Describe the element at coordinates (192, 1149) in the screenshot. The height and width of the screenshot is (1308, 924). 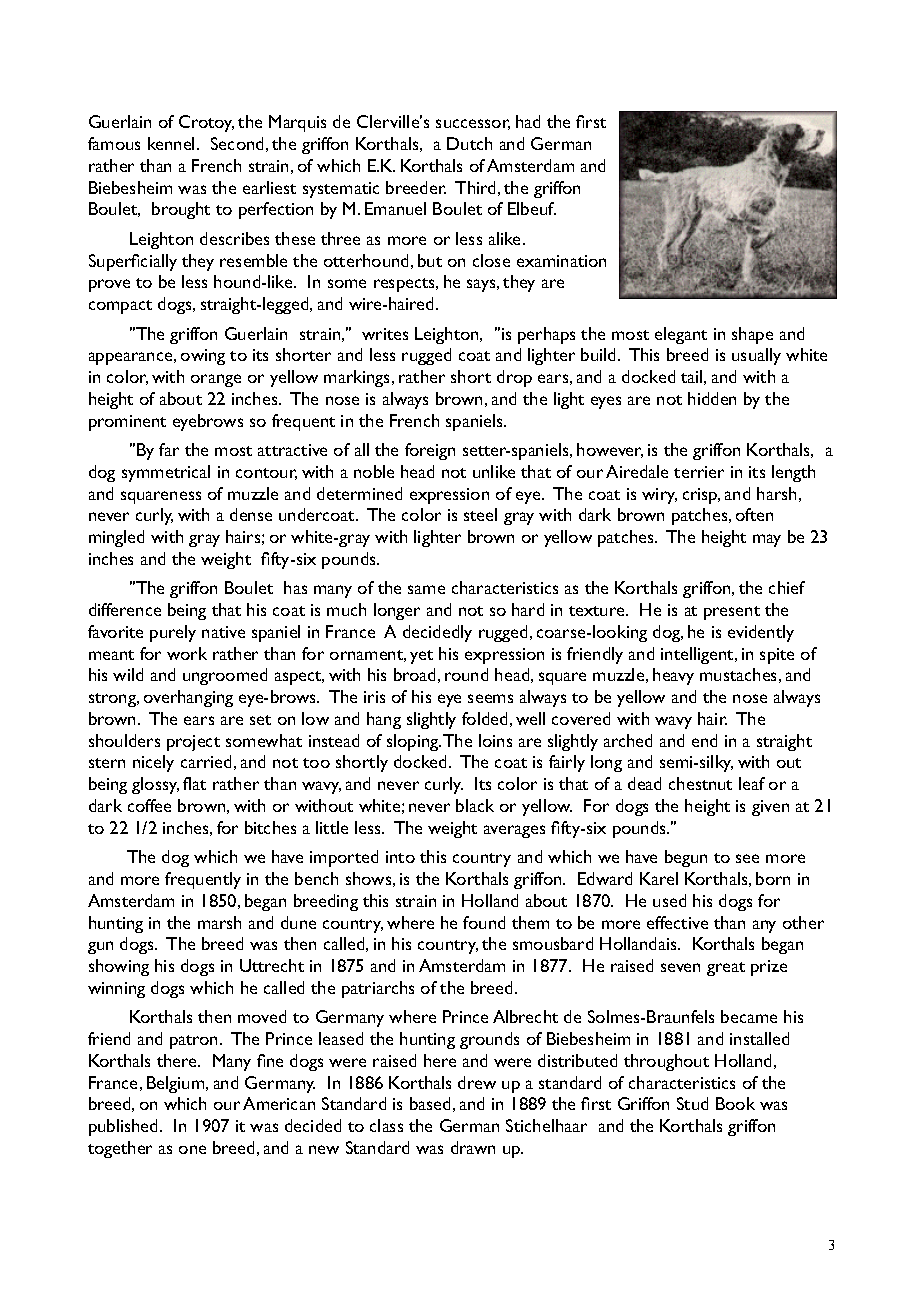
I see `one` at that location.
